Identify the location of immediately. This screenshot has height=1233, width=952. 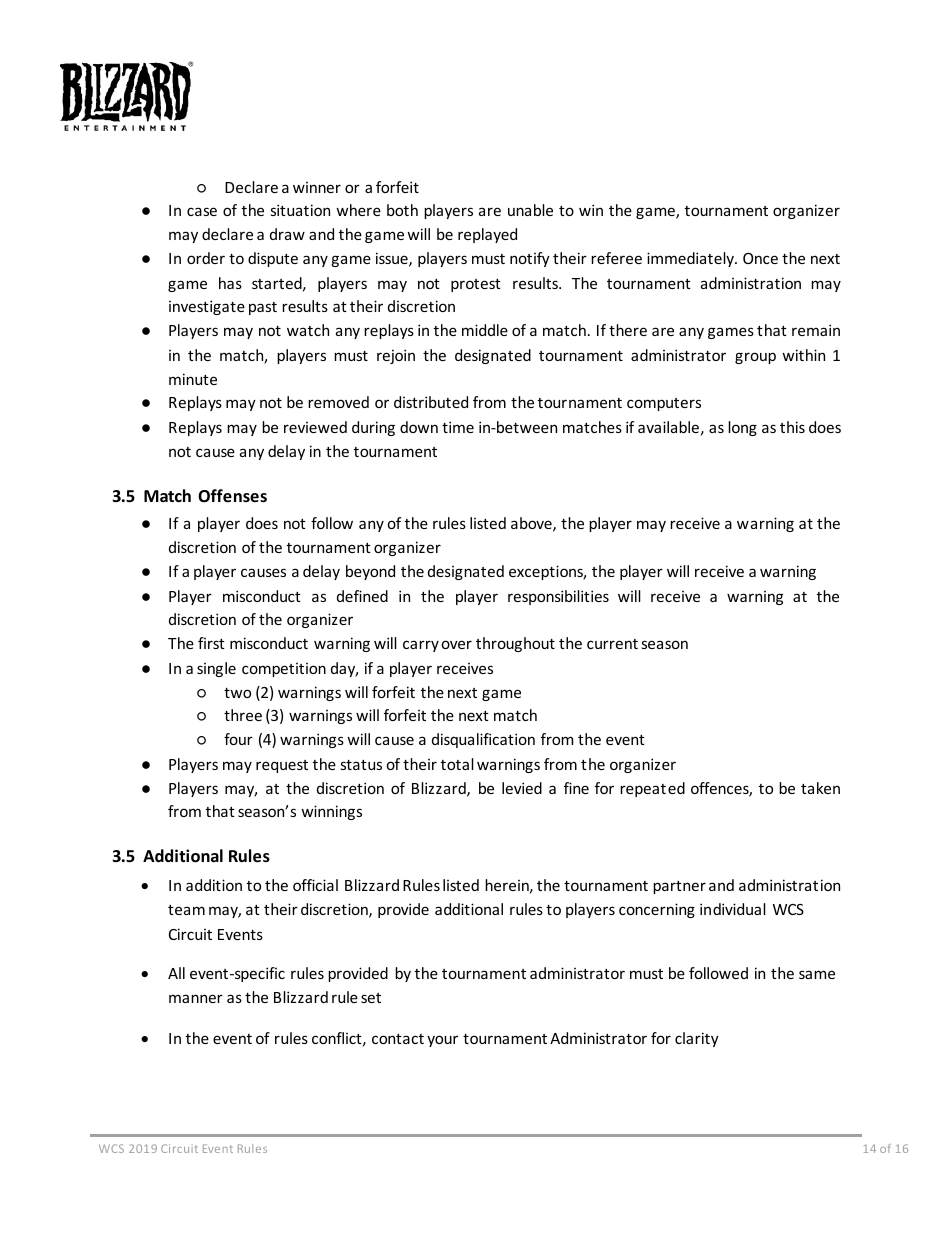
(691, 259).
